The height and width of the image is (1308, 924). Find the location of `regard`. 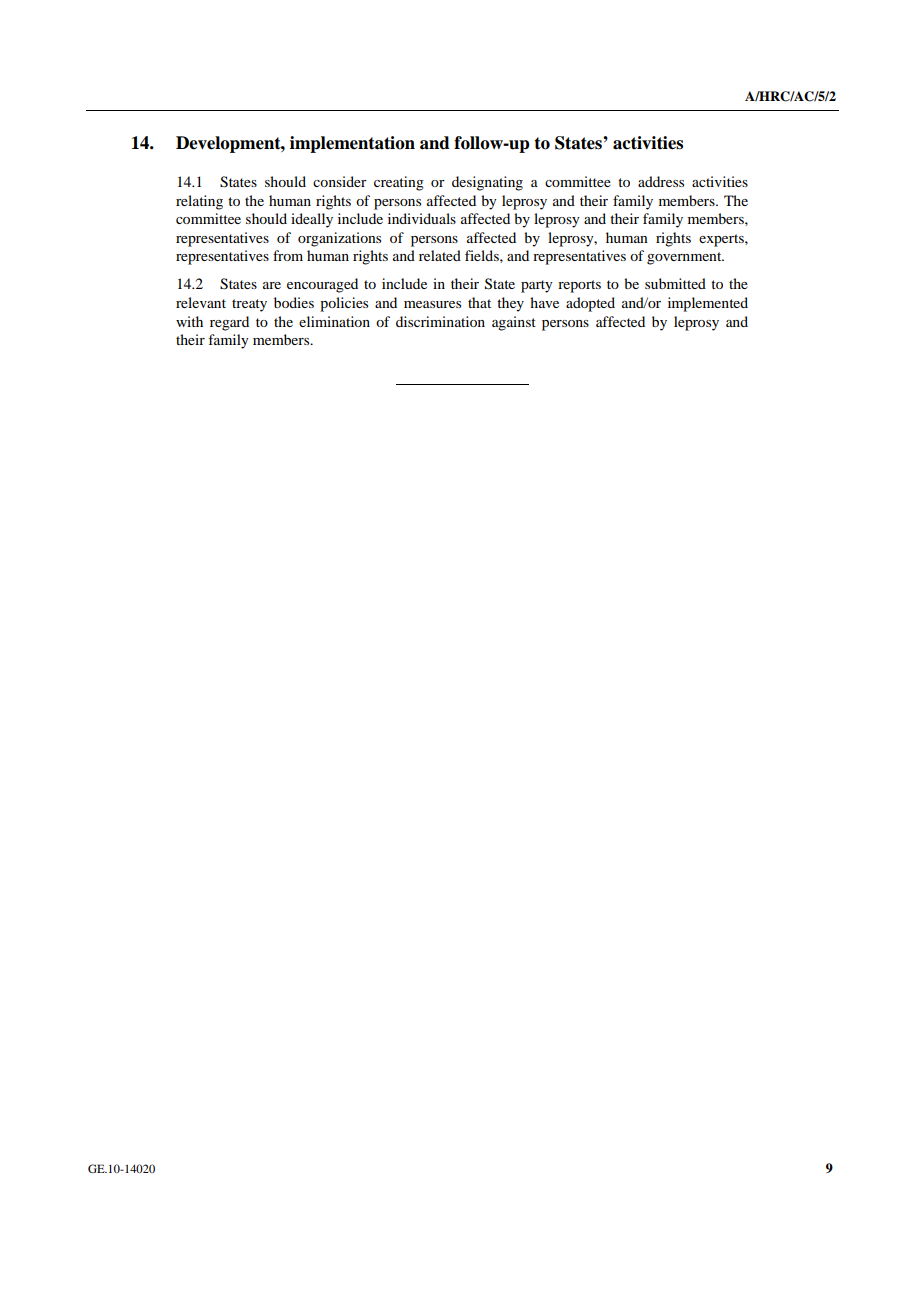

regard is located at coordinates (229, 323).
